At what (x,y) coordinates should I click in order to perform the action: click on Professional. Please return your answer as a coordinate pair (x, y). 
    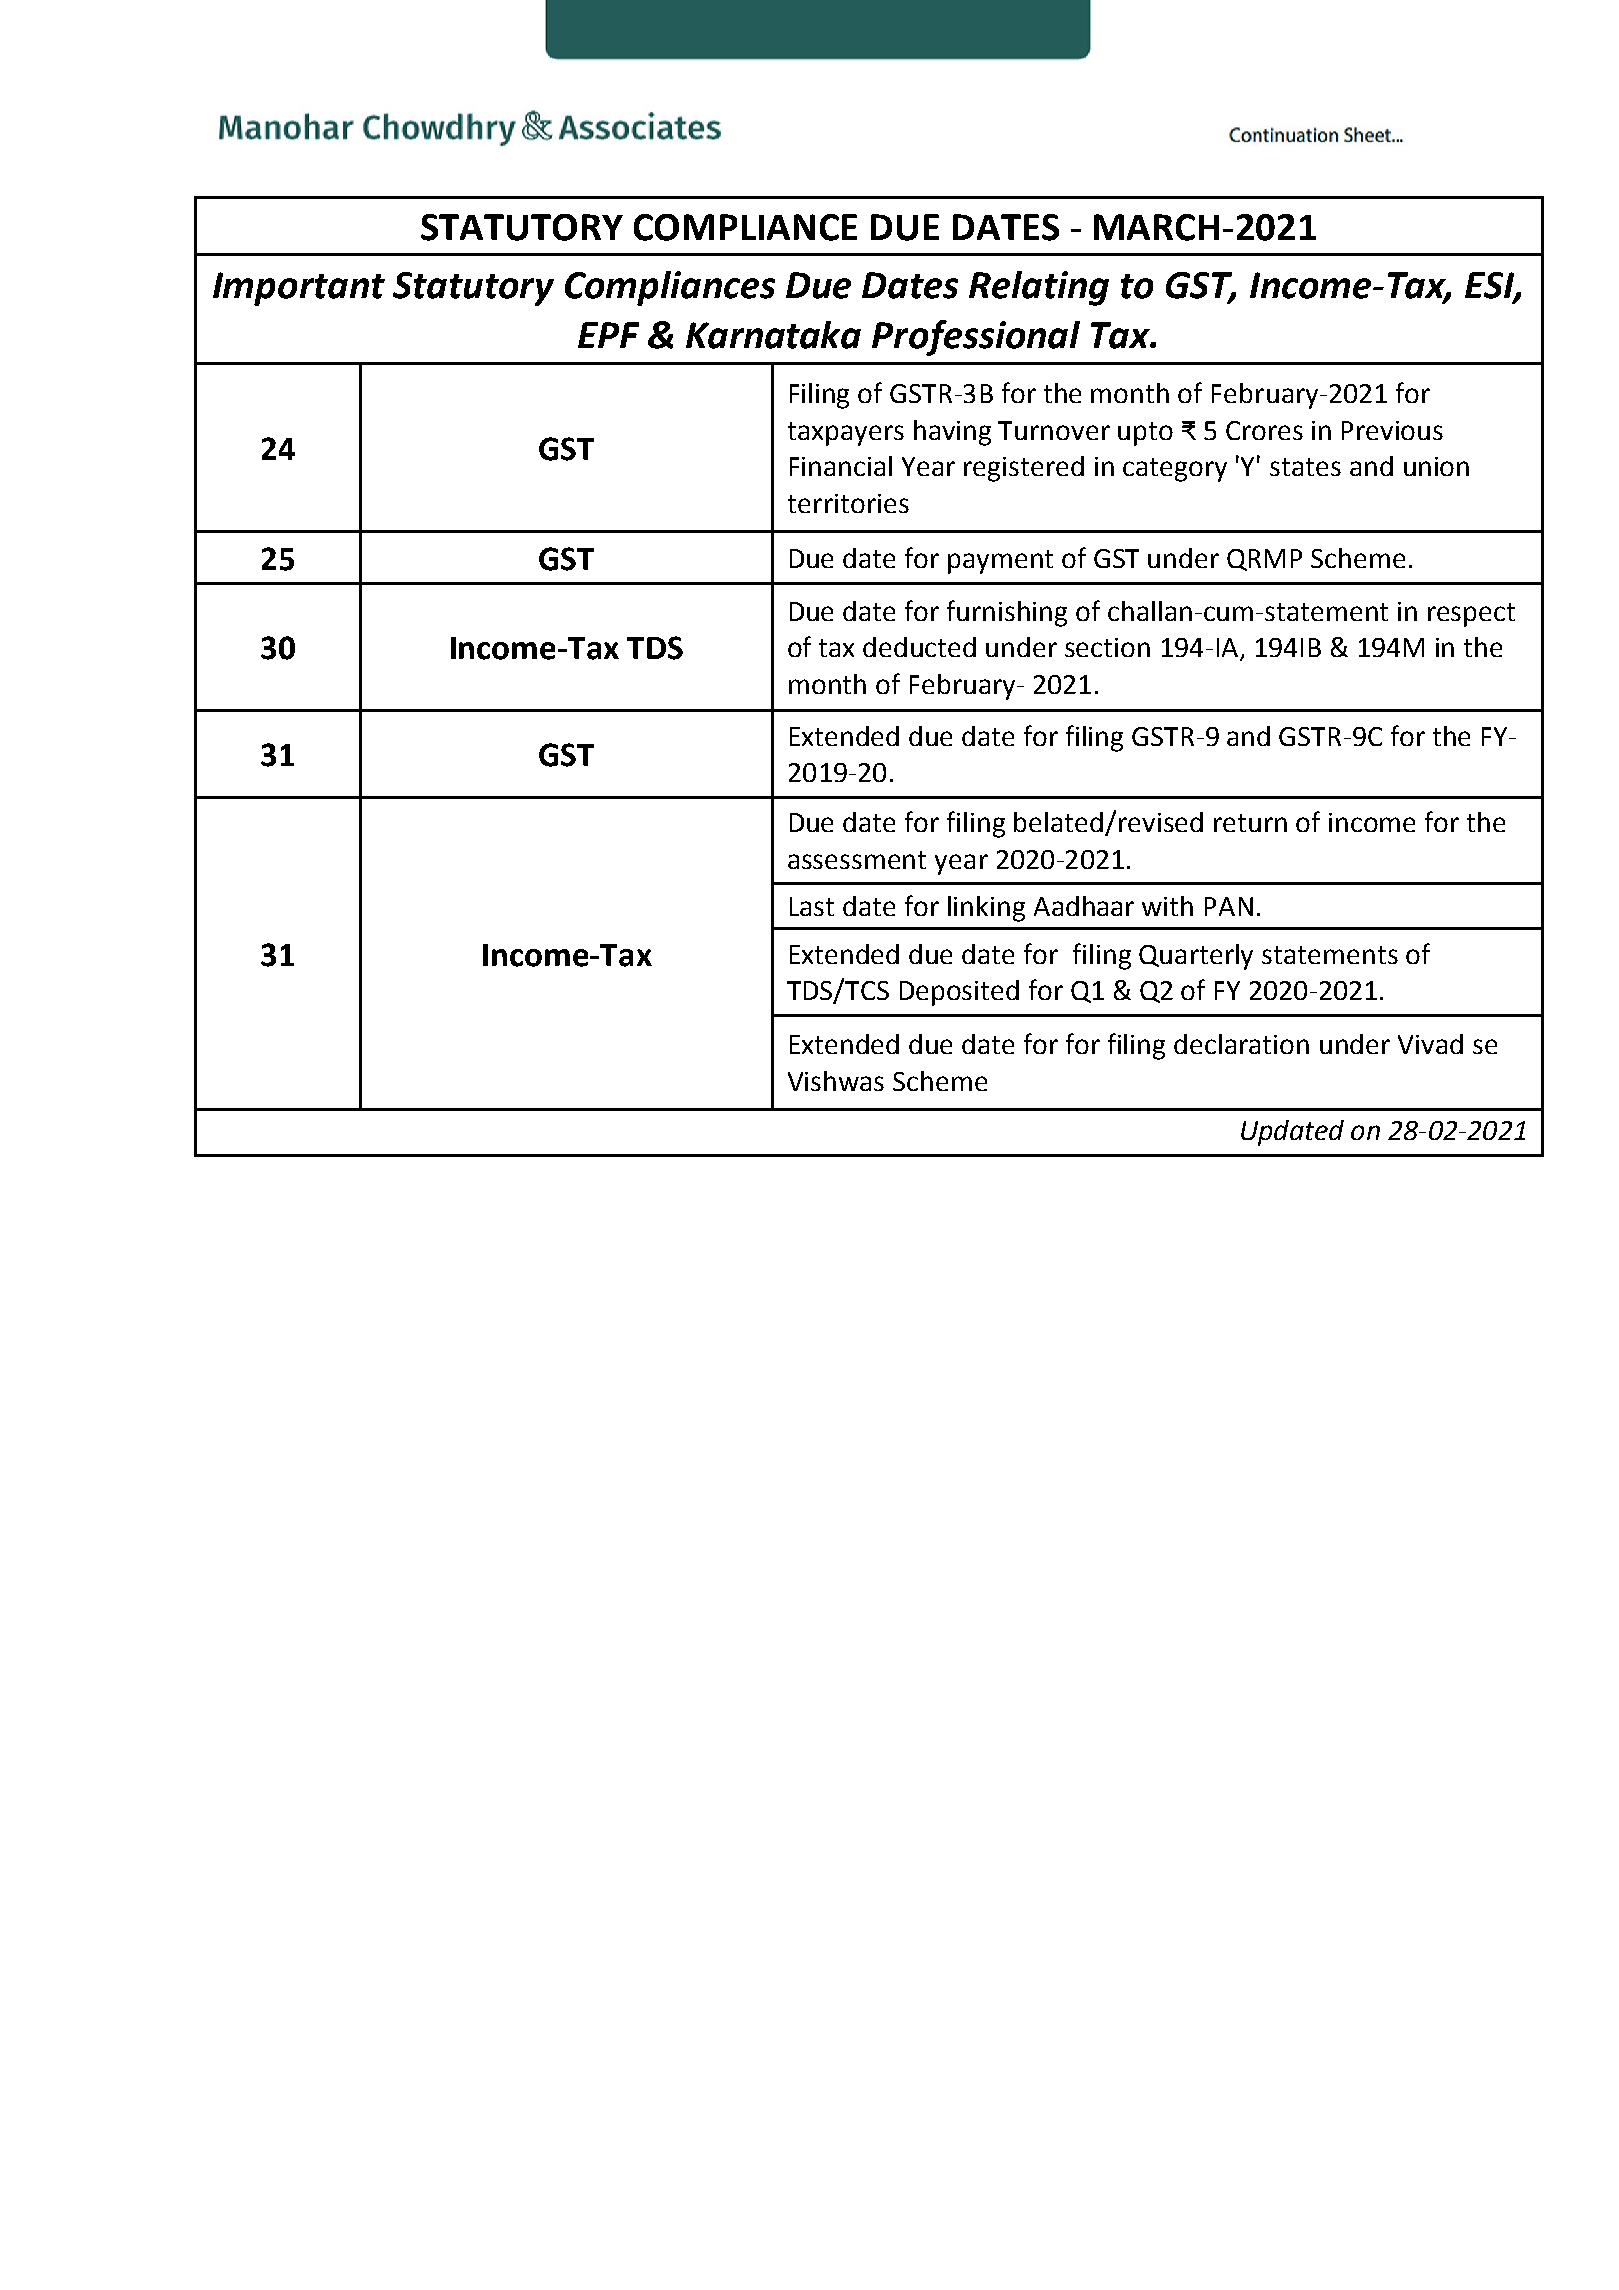
    Looking at the image, I should click on (976, 338).
